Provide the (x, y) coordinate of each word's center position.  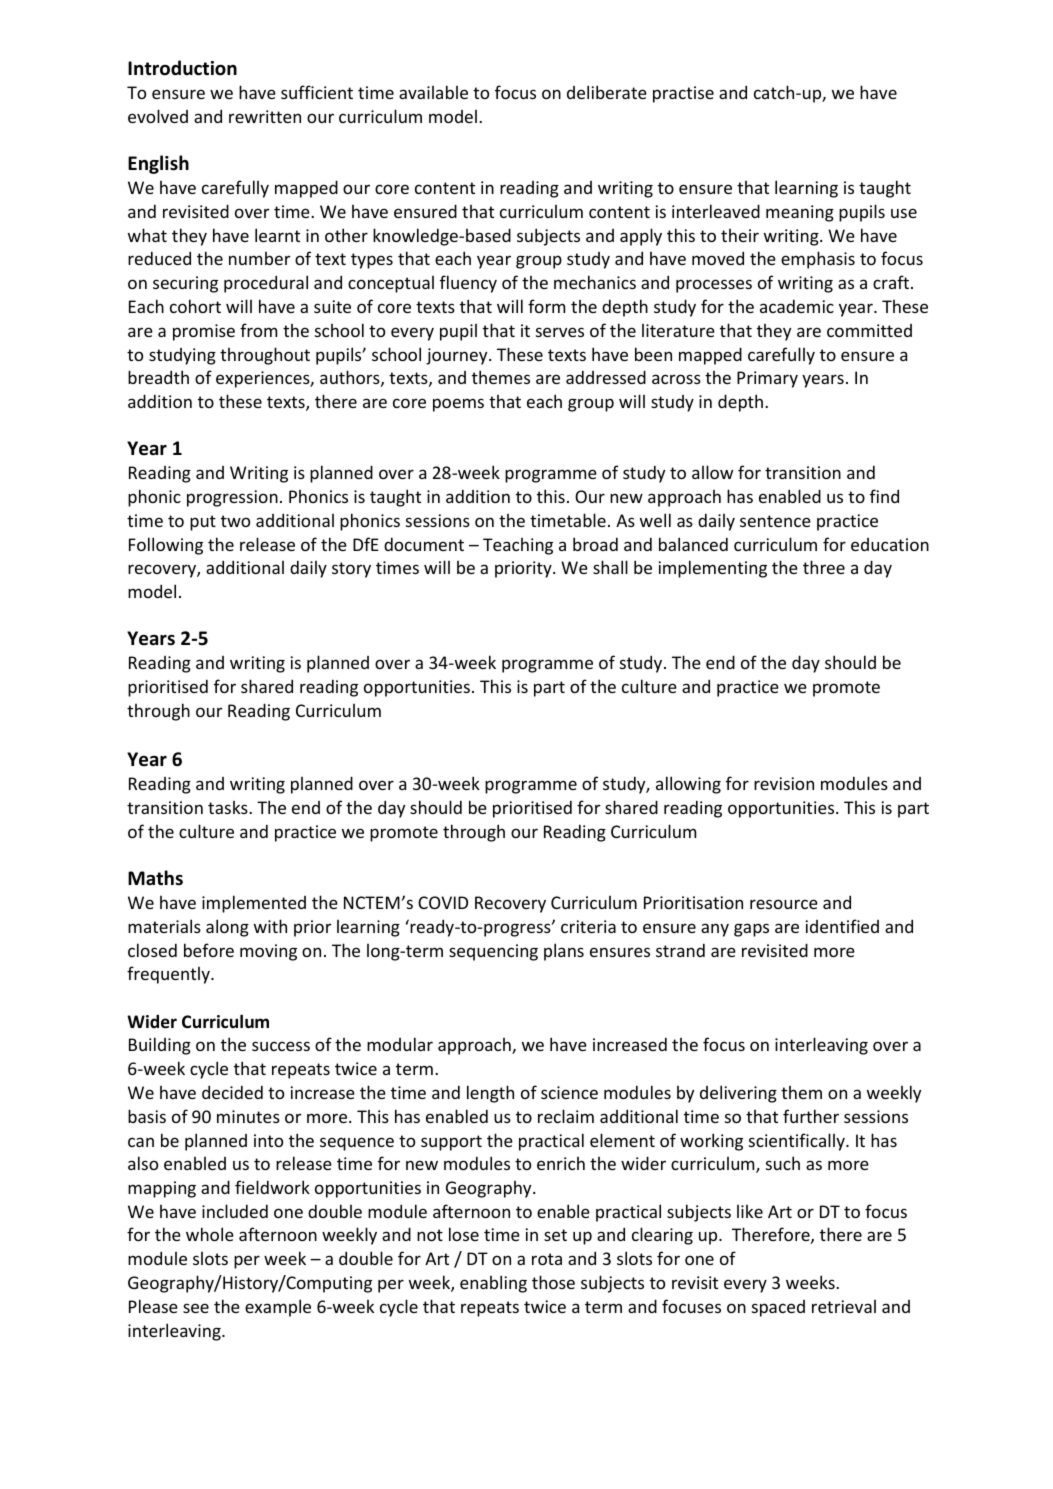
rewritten (265, 116)
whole (210, 1234)
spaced (778, 1308)
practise (683, 94)
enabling (493, 1284)
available (433, 92)
